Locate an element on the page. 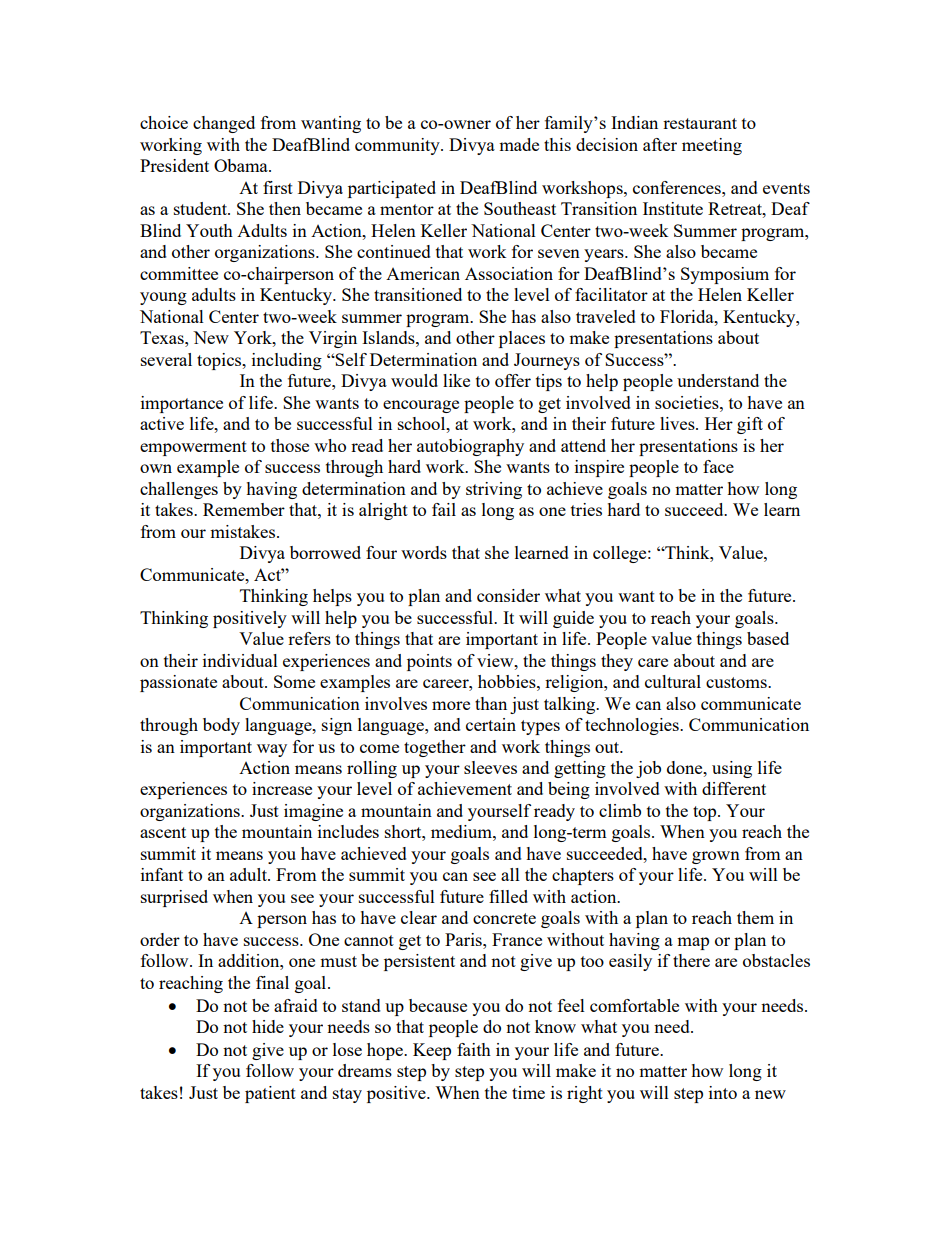  meeting is located at coordinates (712, 146).
